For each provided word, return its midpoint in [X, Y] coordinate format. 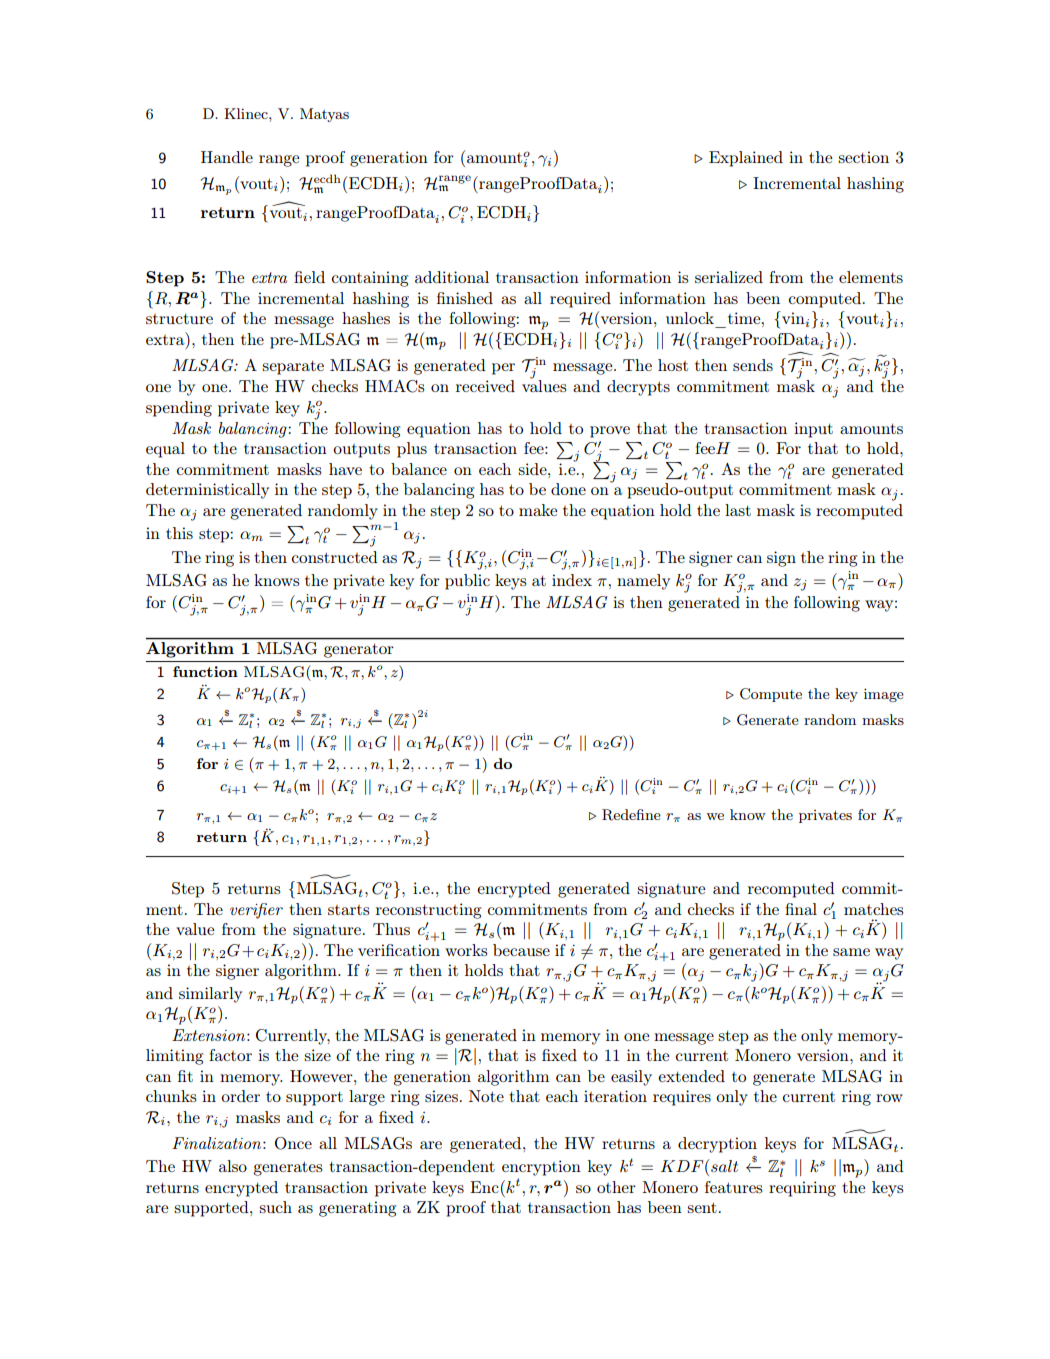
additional [452, 277]
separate [293, 367]
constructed [334, 557]
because [521, 950]
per [503, 369]
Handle [227, 157]
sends [753, 365]
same [851, 952]
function [205, 671]
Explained [746, 159]
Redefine [631, 815]
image [884, 695]
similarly [210, 995]
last [738, 510]
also [233, 1166]
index [572, 580]
